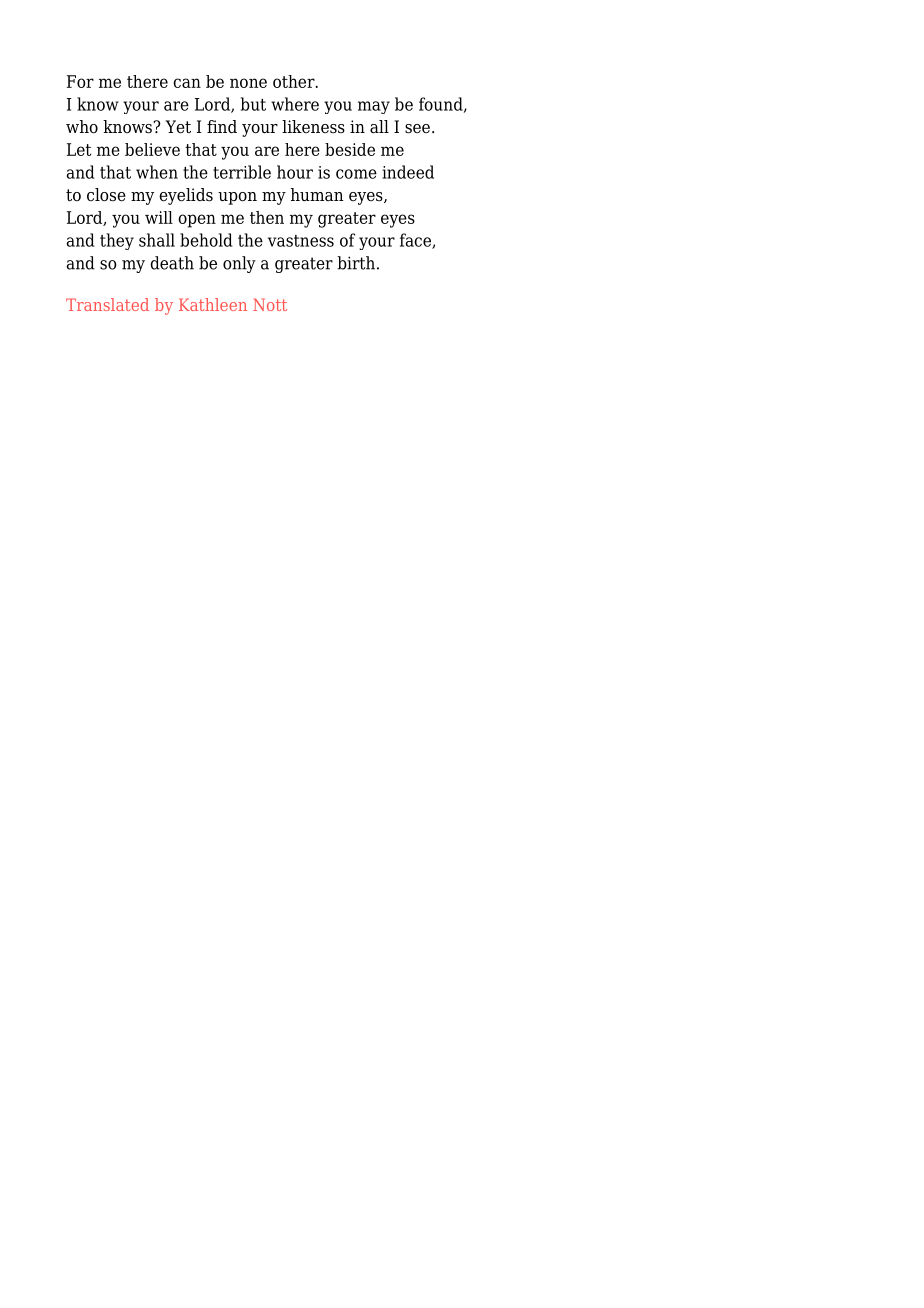 The image size is (924, 1308). What do you see at coordinates (222, 127) in the document?
I see `find` at bounding box center [222, 127].
